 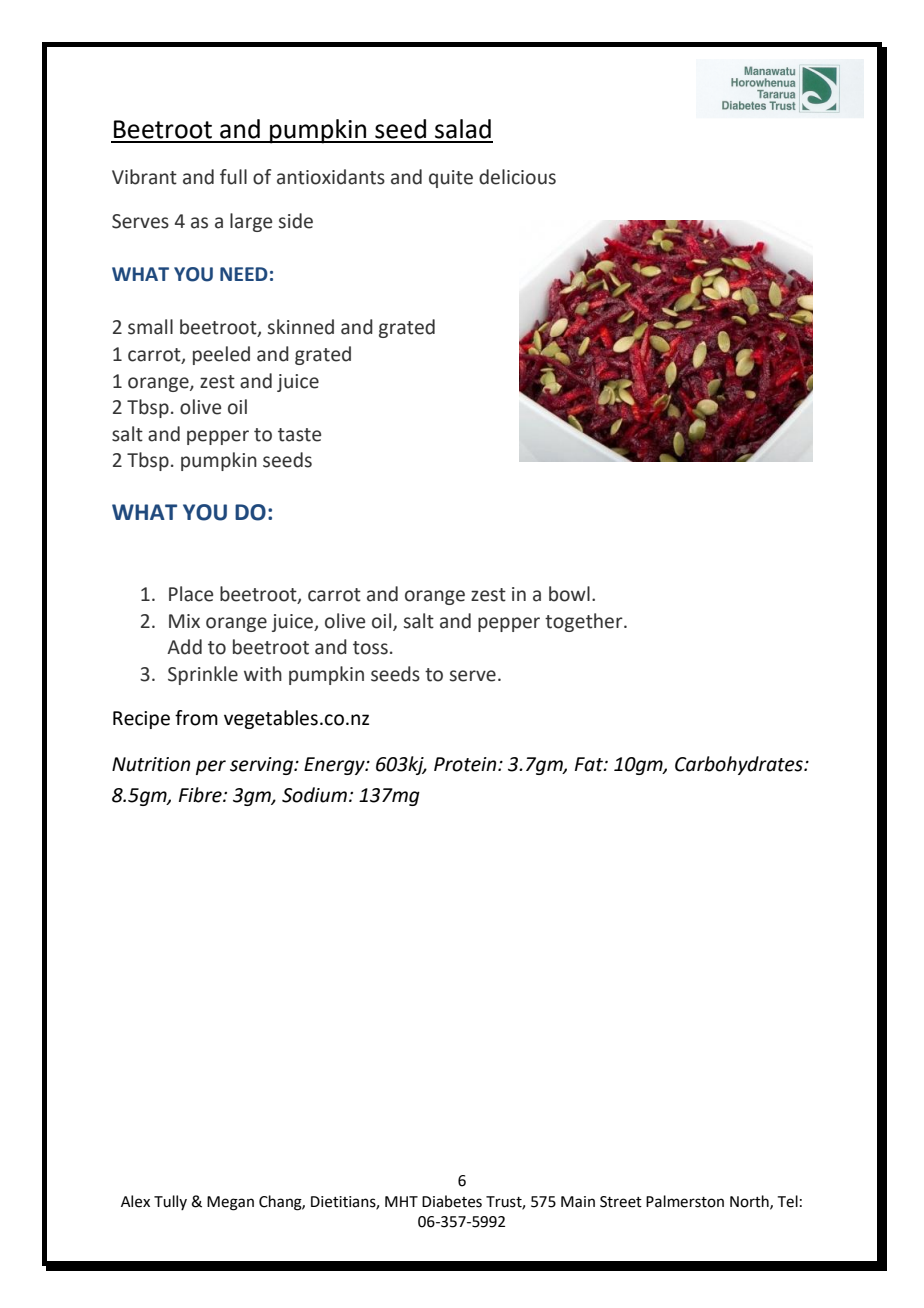 What do you see at coordinates (201, 795) in the screenshot?
I see `Fibre` at bounding box center [201, 795].
